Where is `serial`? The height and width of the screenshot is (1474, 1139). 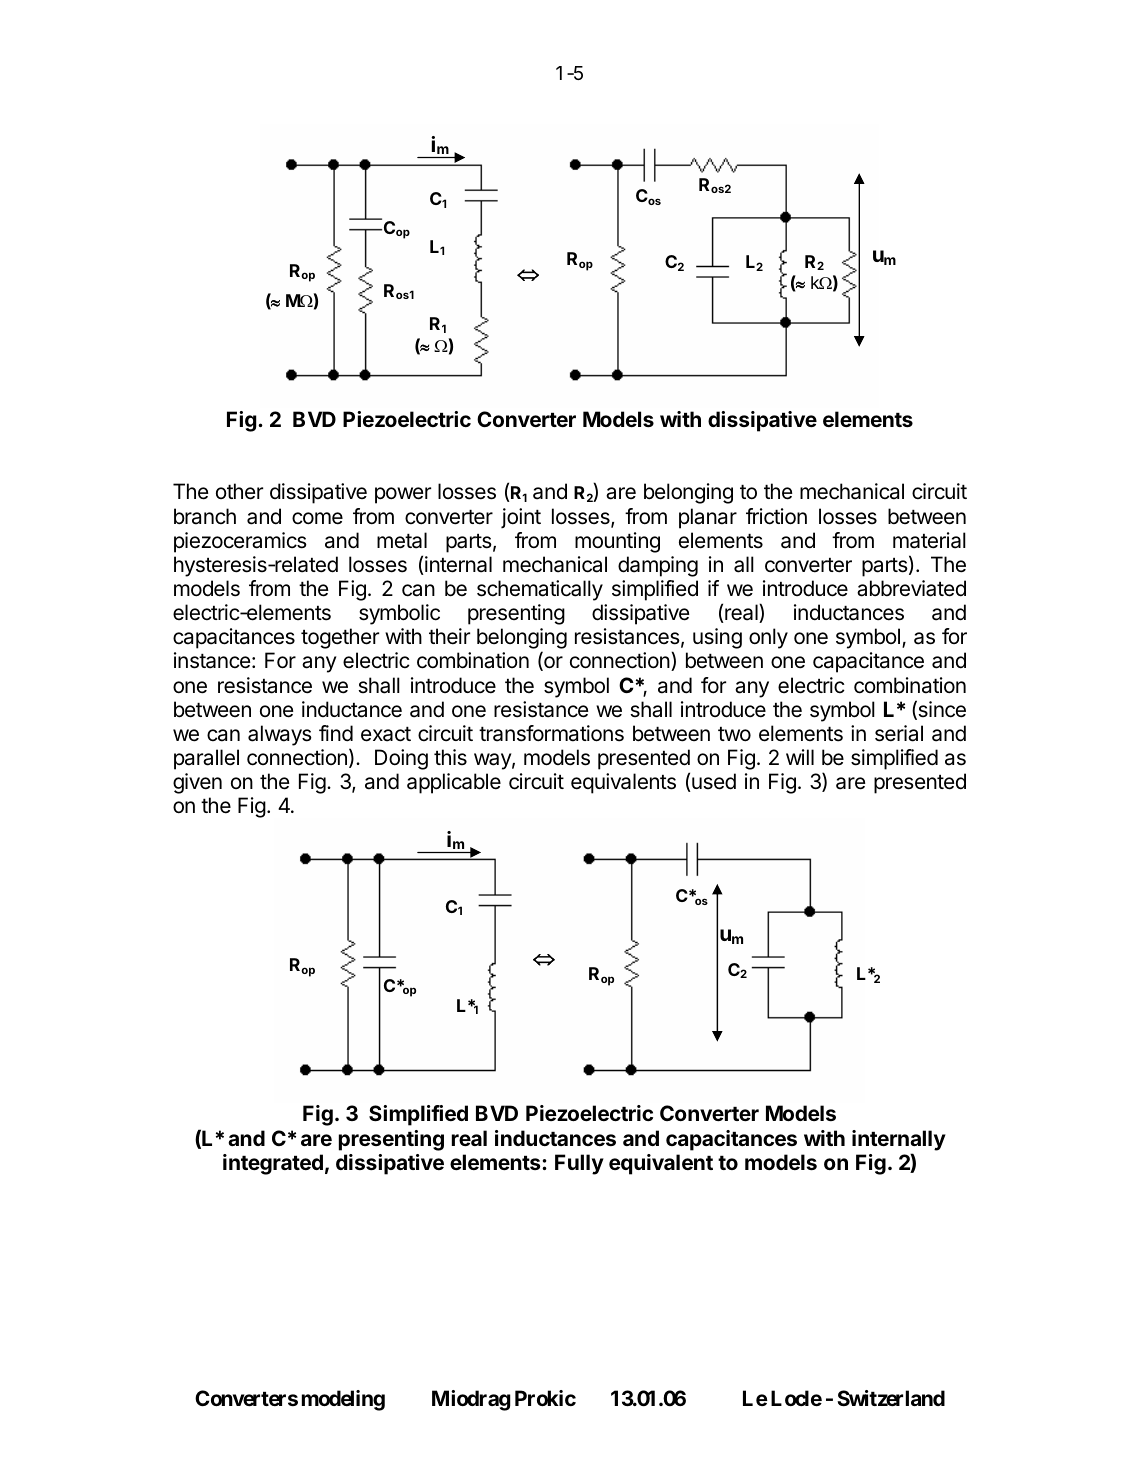
serial is located at coordinates (899, 733).
